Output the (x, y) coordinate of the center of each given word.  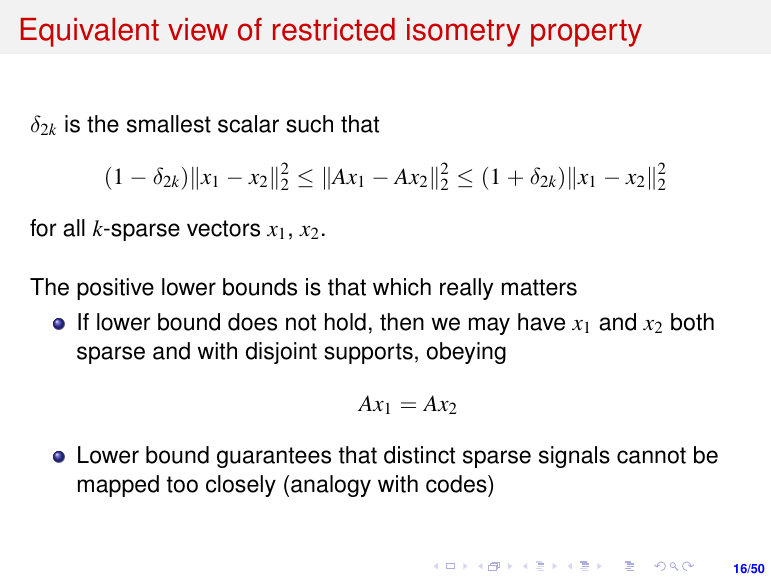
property (586, 33)
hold (345, 322)
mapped (118, 486)
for (43, 228)
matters (539, 287)
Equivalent (90, 32)
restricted (334, 29)
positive (115, 289)
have (541, 322)
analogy (331, 486)
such (309, 124)
